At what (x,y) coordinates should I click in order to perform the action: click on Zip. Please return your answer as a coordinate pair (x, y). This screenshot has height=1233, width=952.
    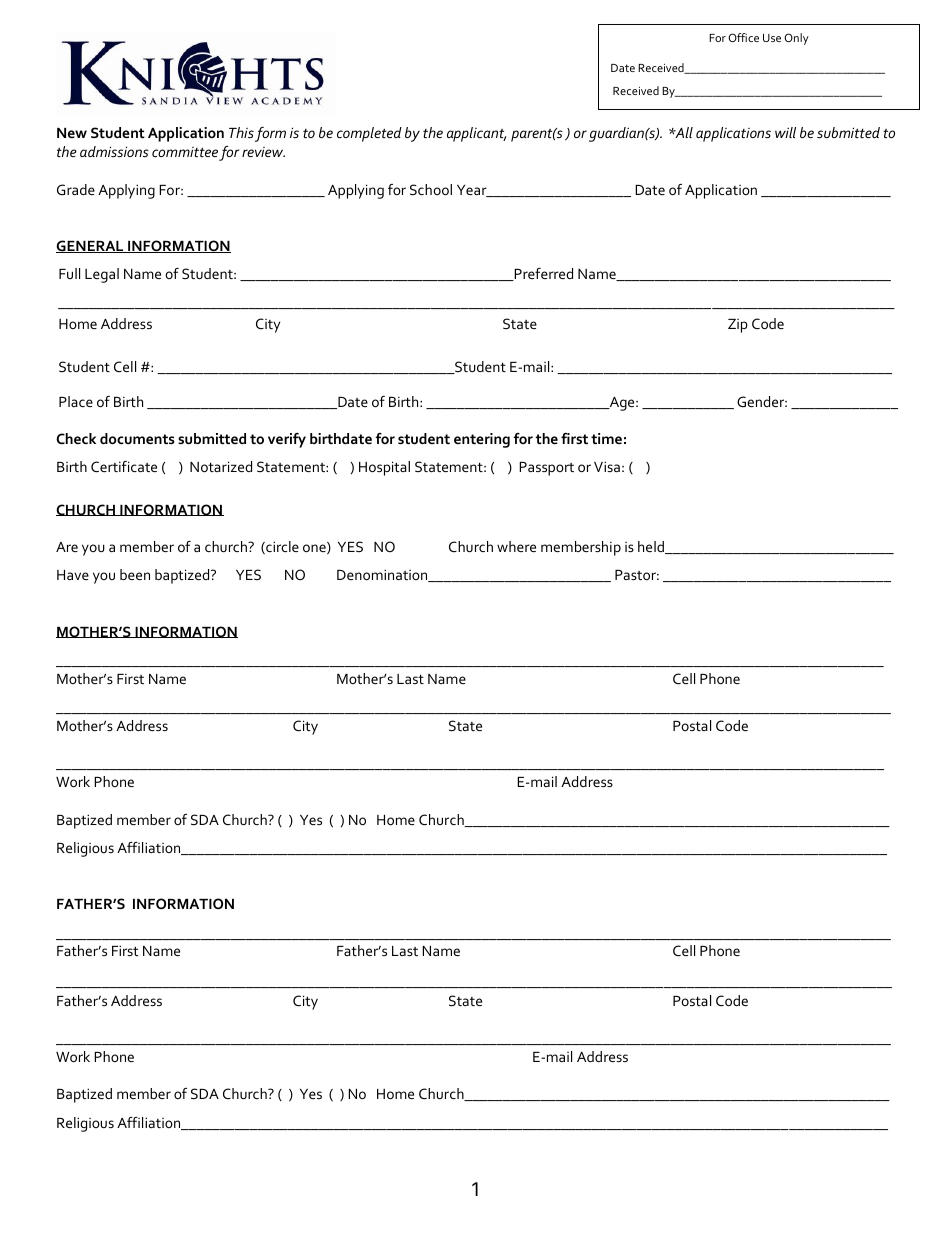
    Looking at the image, I should click on (738, 326).
